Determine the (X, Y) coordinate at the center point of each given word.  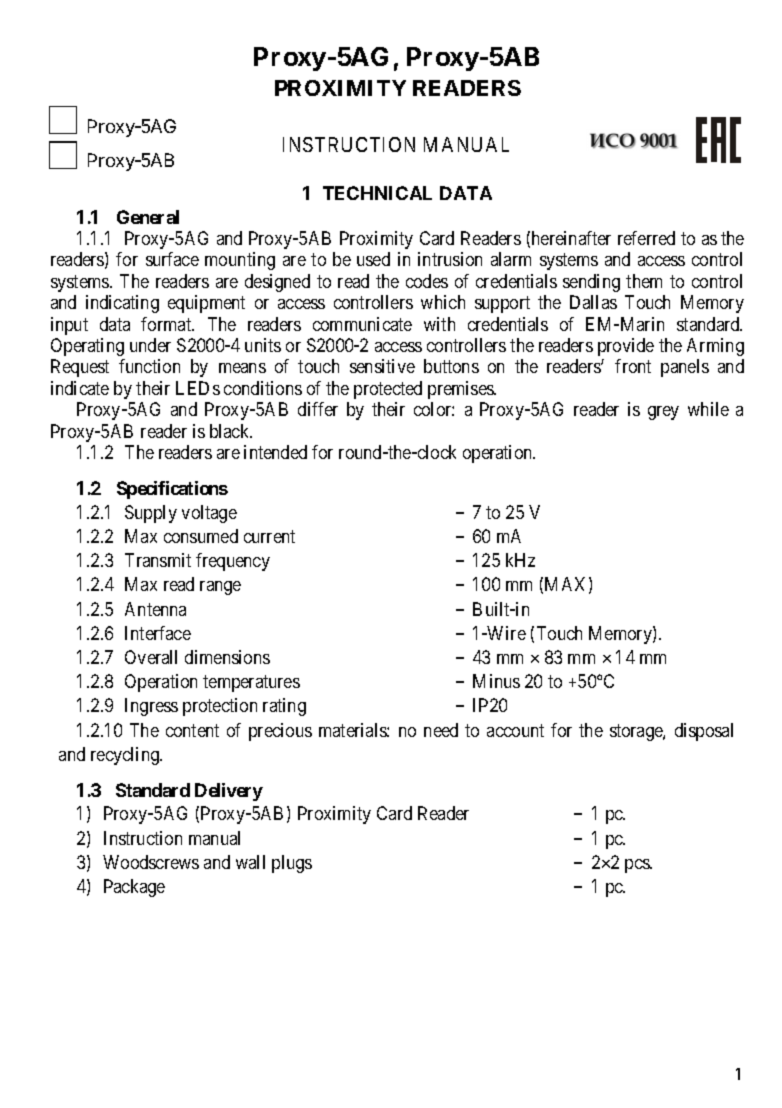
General (148, 217)
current (269, 536)
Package (134, 888)
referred (646, 238)
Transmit (158, 560)
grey (663, 413)
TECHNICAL (377, 193)
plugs (292, 864)
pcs (638, 866)
